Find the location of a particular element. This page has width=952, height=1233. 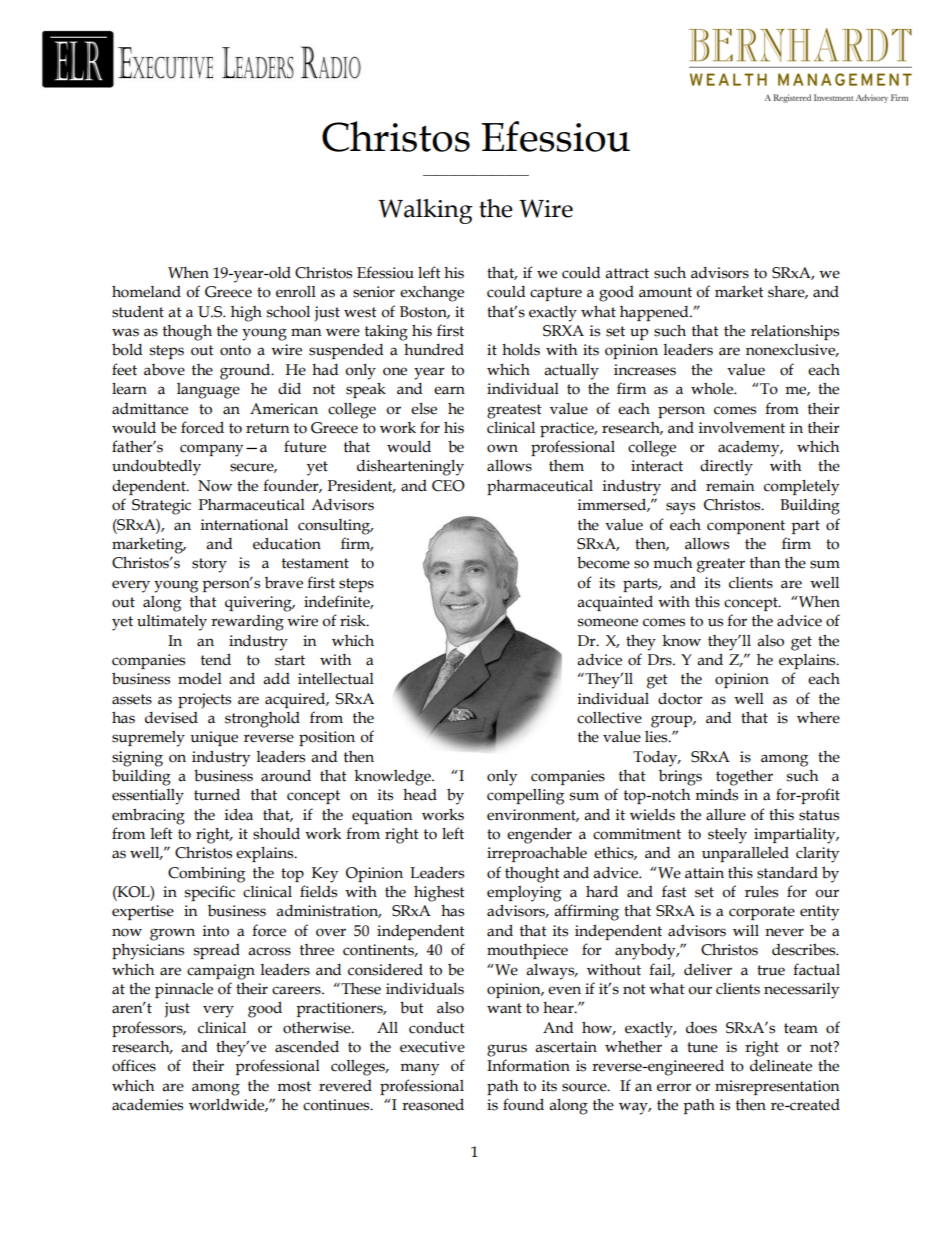

employing is located at coordinates (524, 894).
